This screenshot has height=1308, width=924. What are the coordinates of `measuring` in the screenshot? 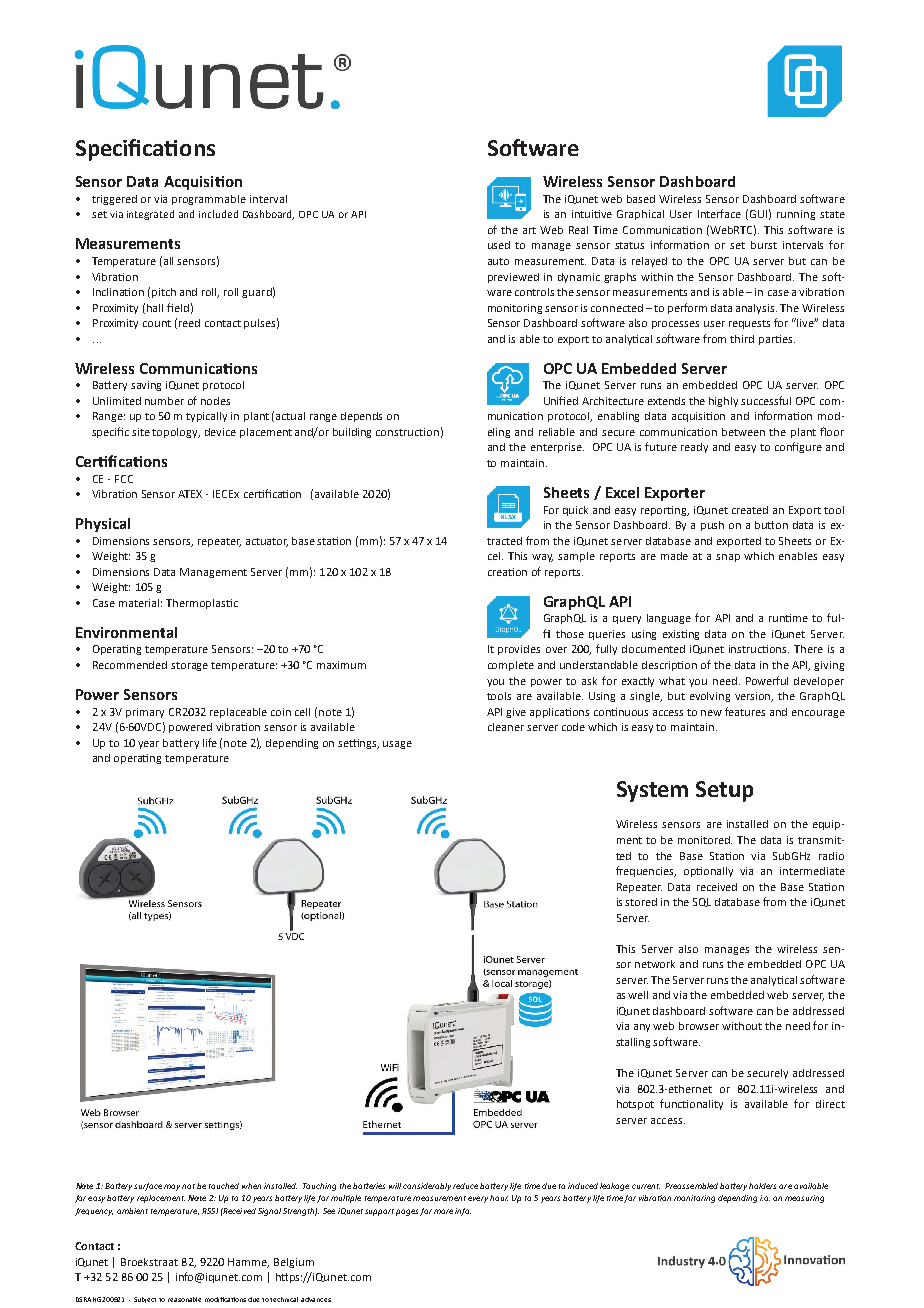 It's located at (804, 1199).
